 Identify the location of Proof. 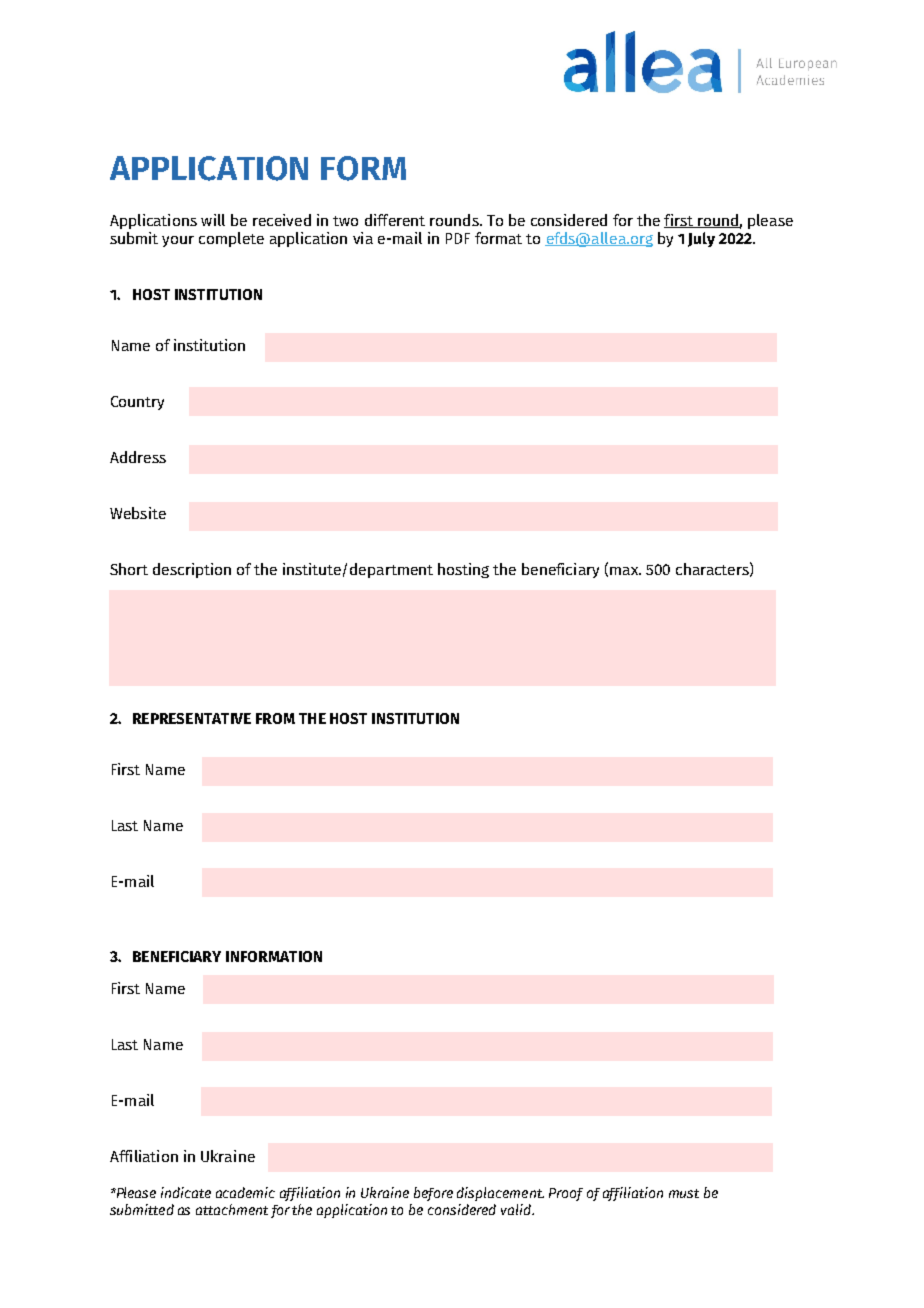
(566, 1194).
